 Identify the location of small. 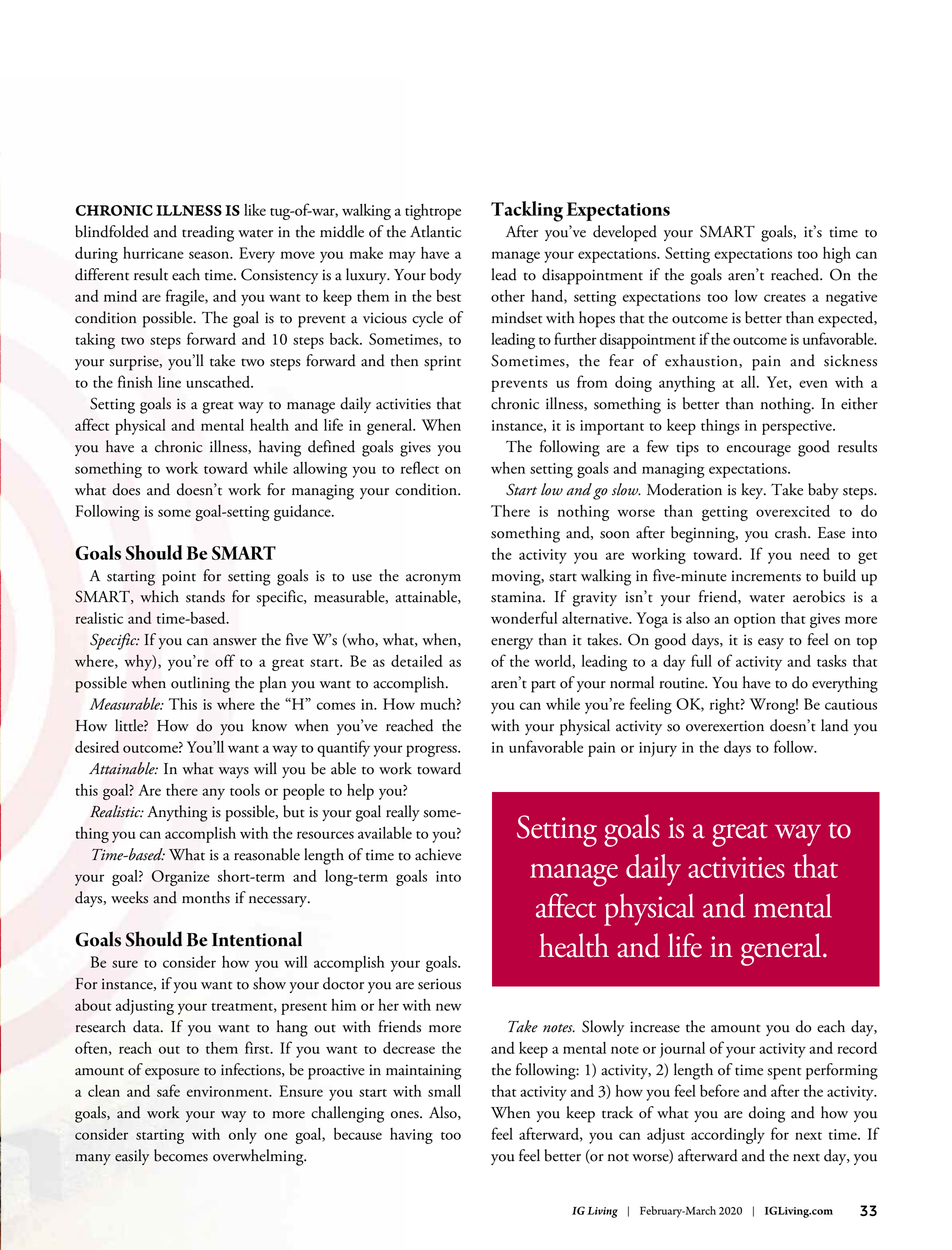
(444, 1091).
